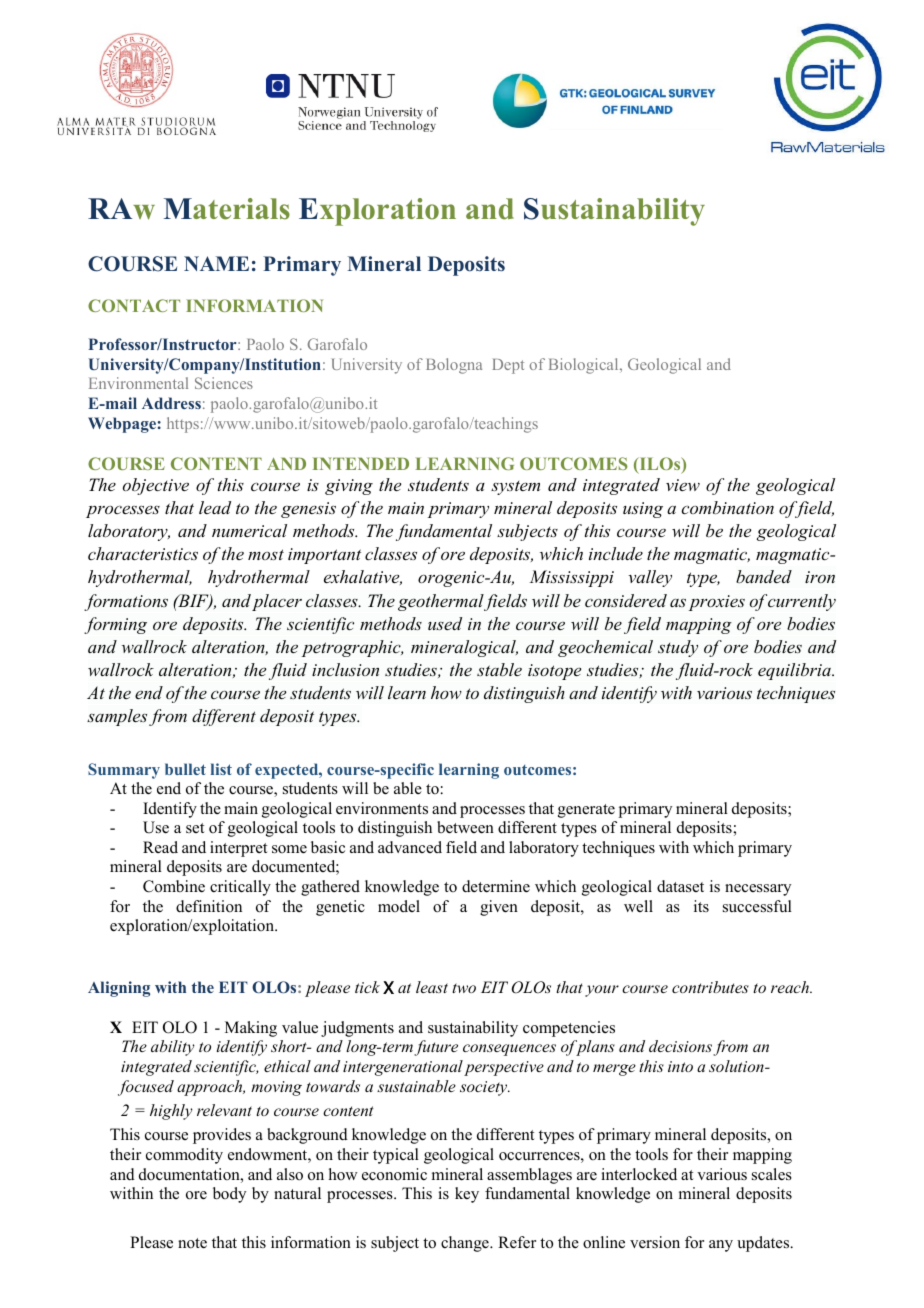  I want to click on NAME, so click(216, 263).
